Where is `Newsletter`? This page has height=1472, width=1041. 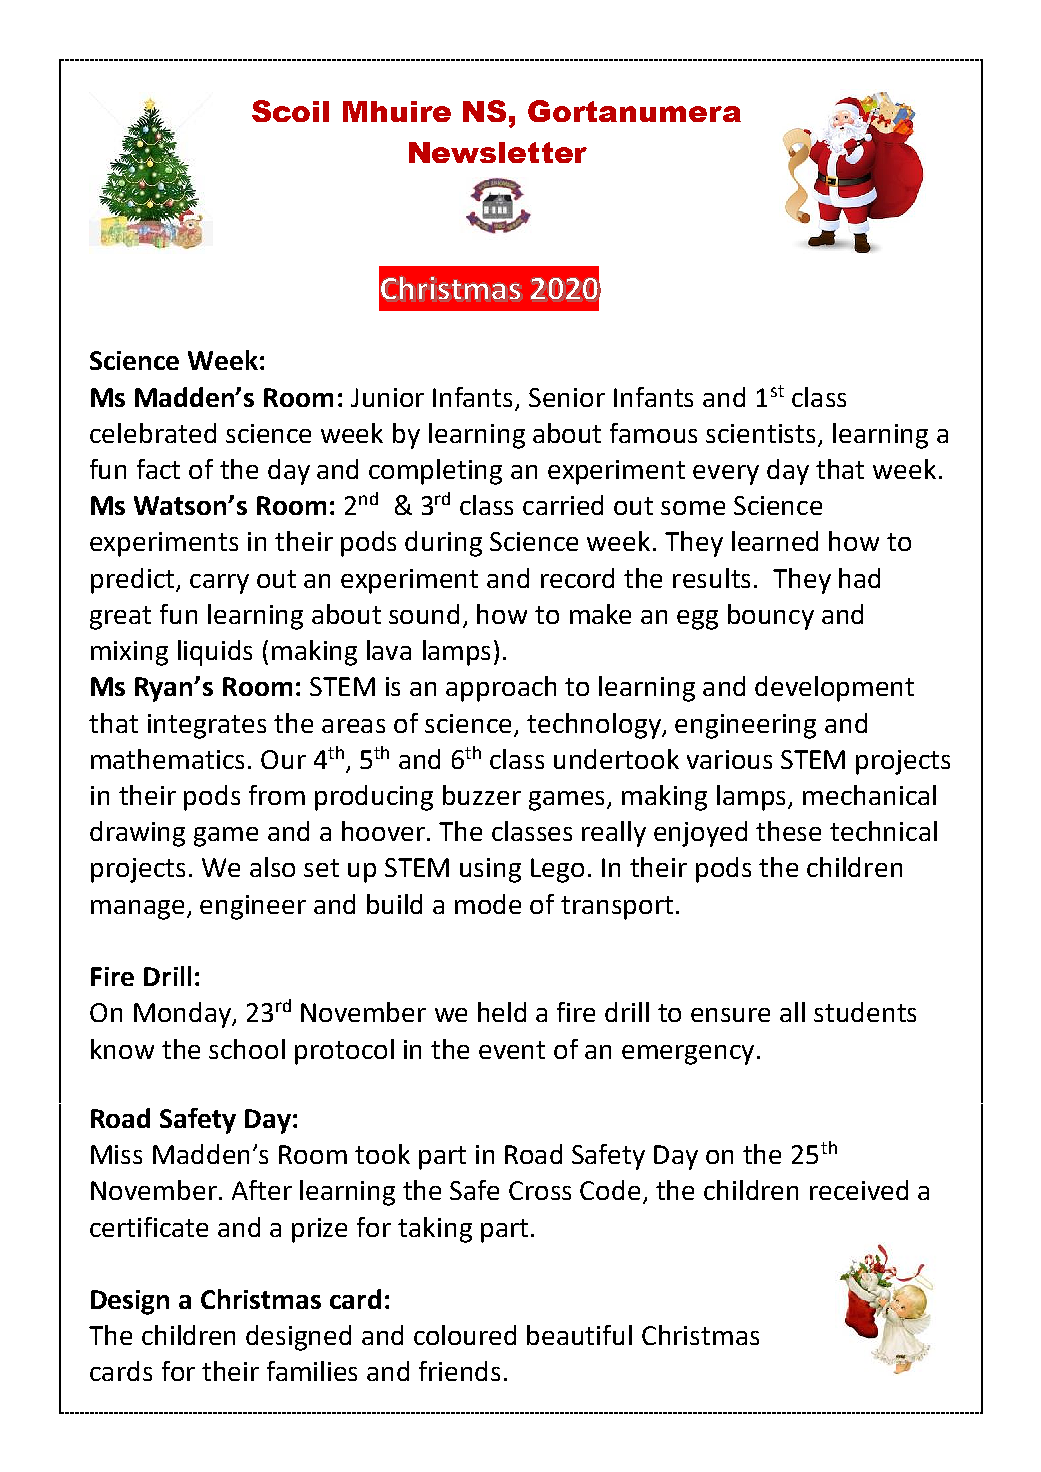 Newsletter is located at coordinates (498, 152).
